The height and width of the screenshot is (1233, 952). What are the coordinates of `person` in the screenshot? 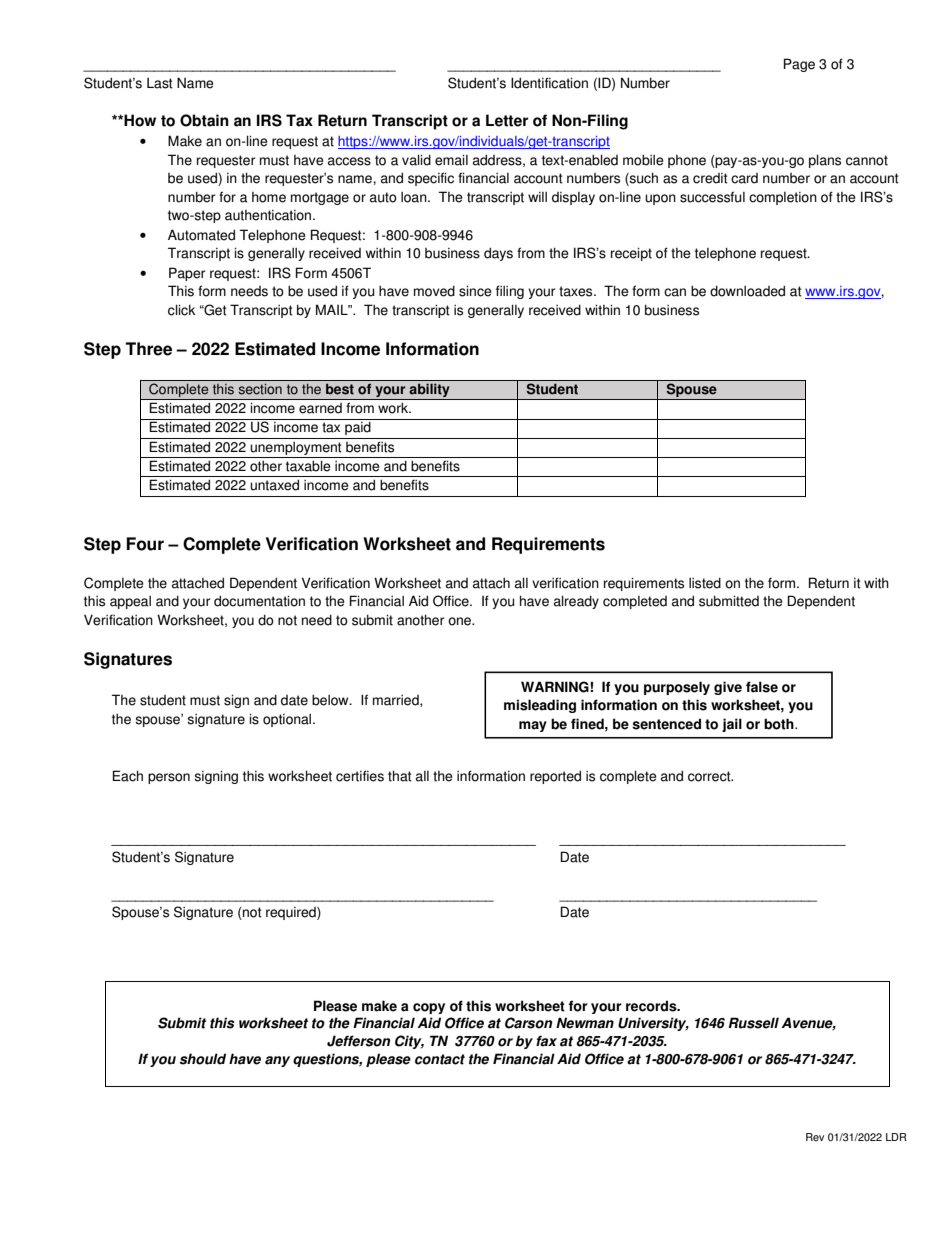 It's located at (169, 778).
